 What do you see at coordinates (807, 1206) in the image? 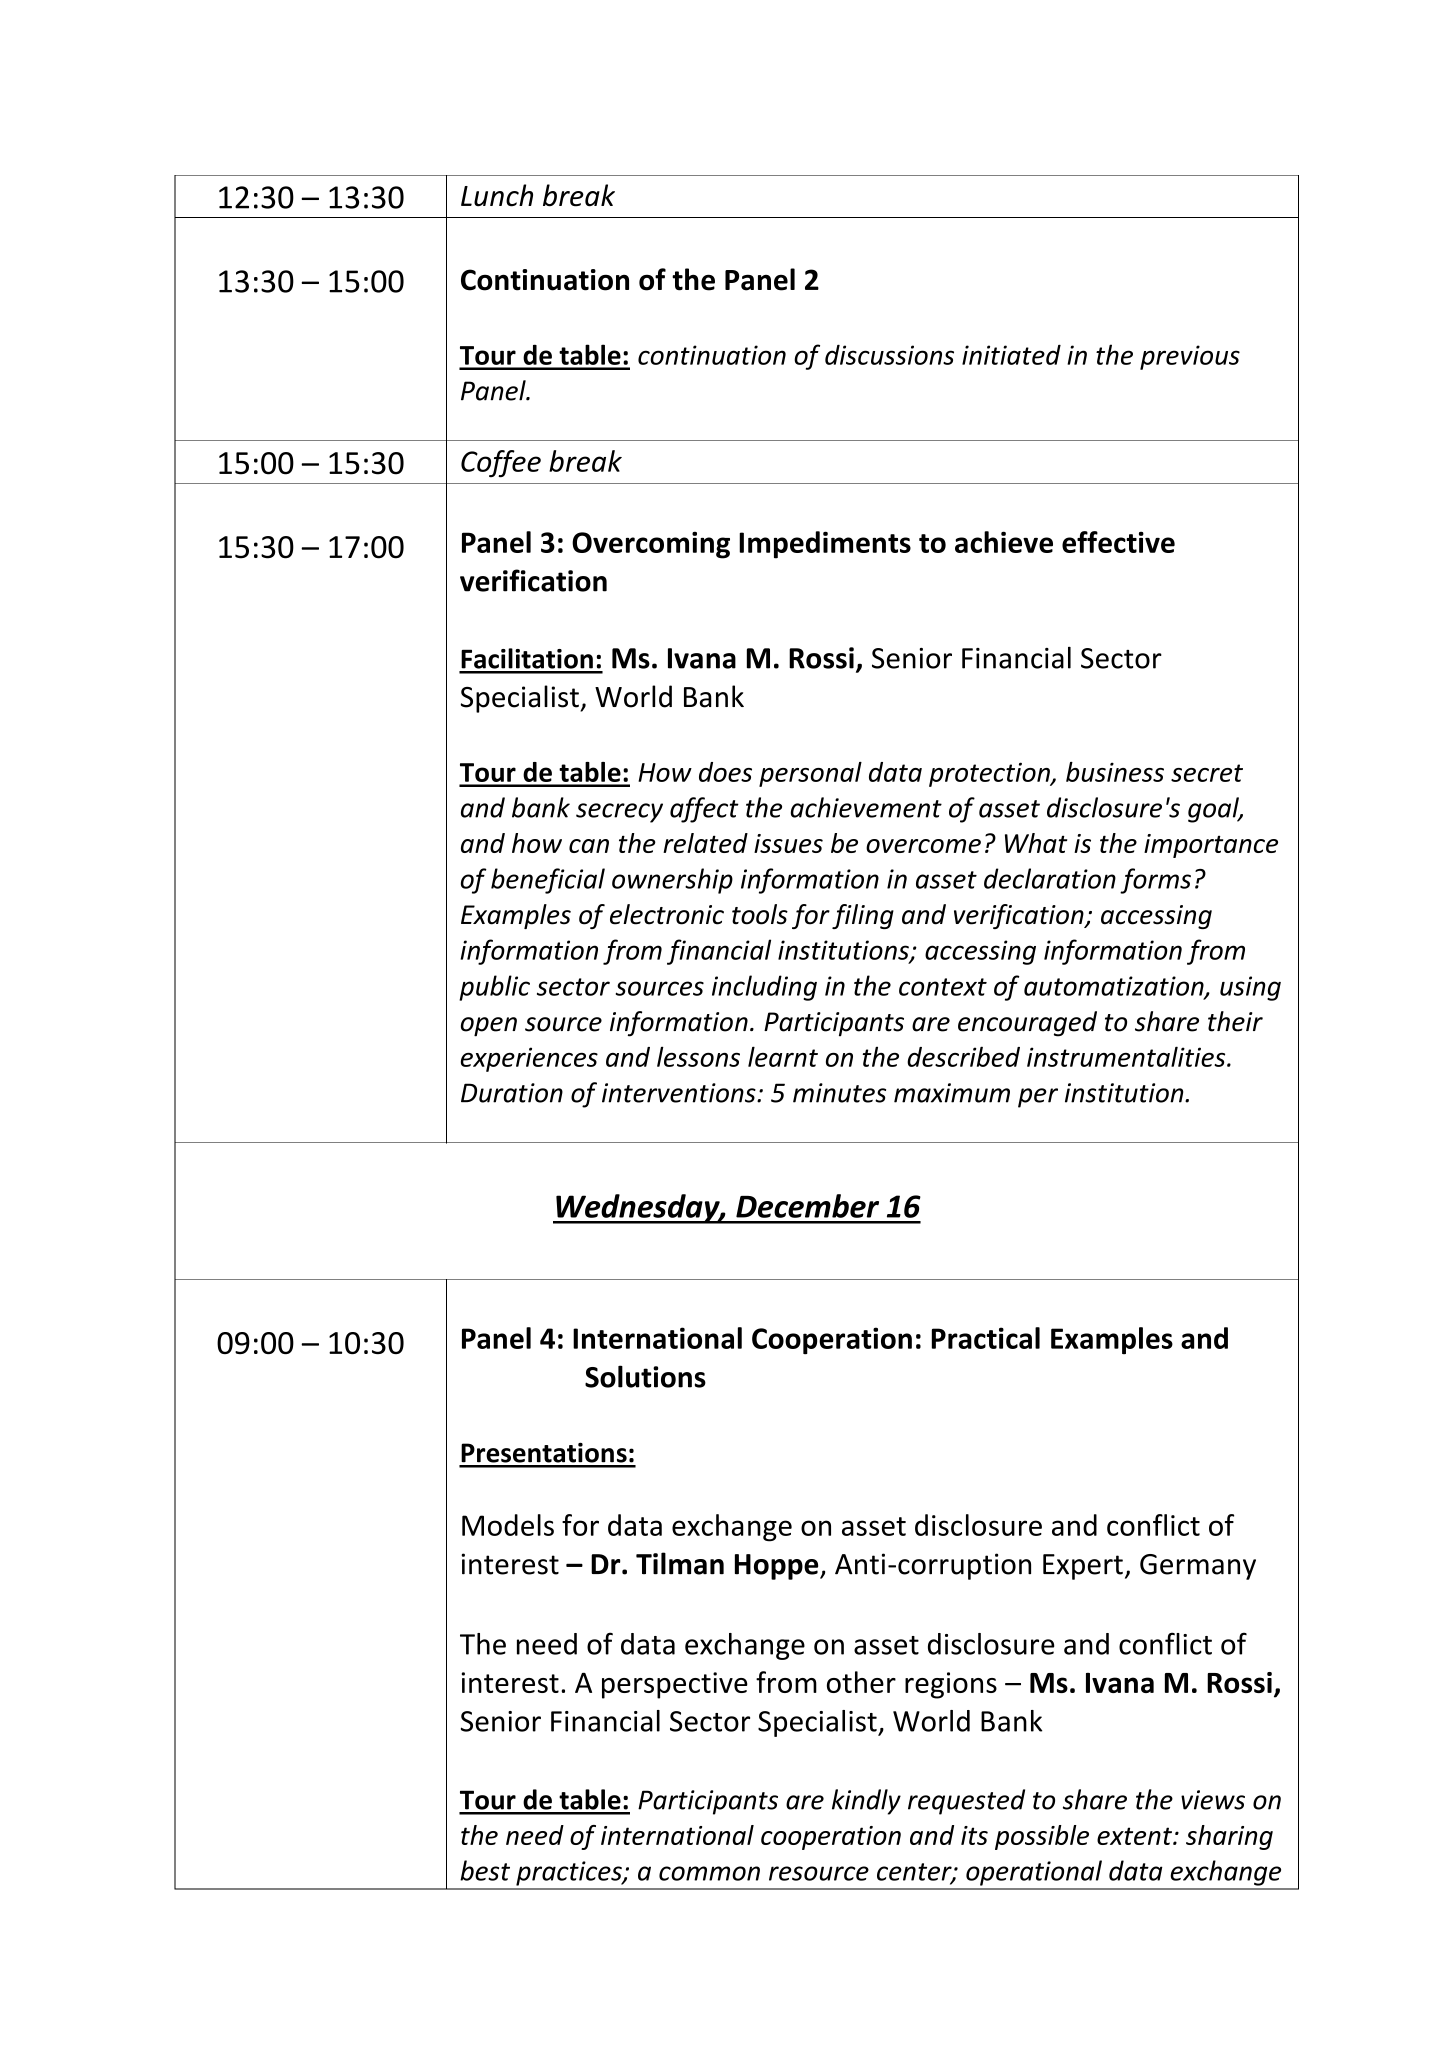
I see `December` at bounding box center [807, 1206].
